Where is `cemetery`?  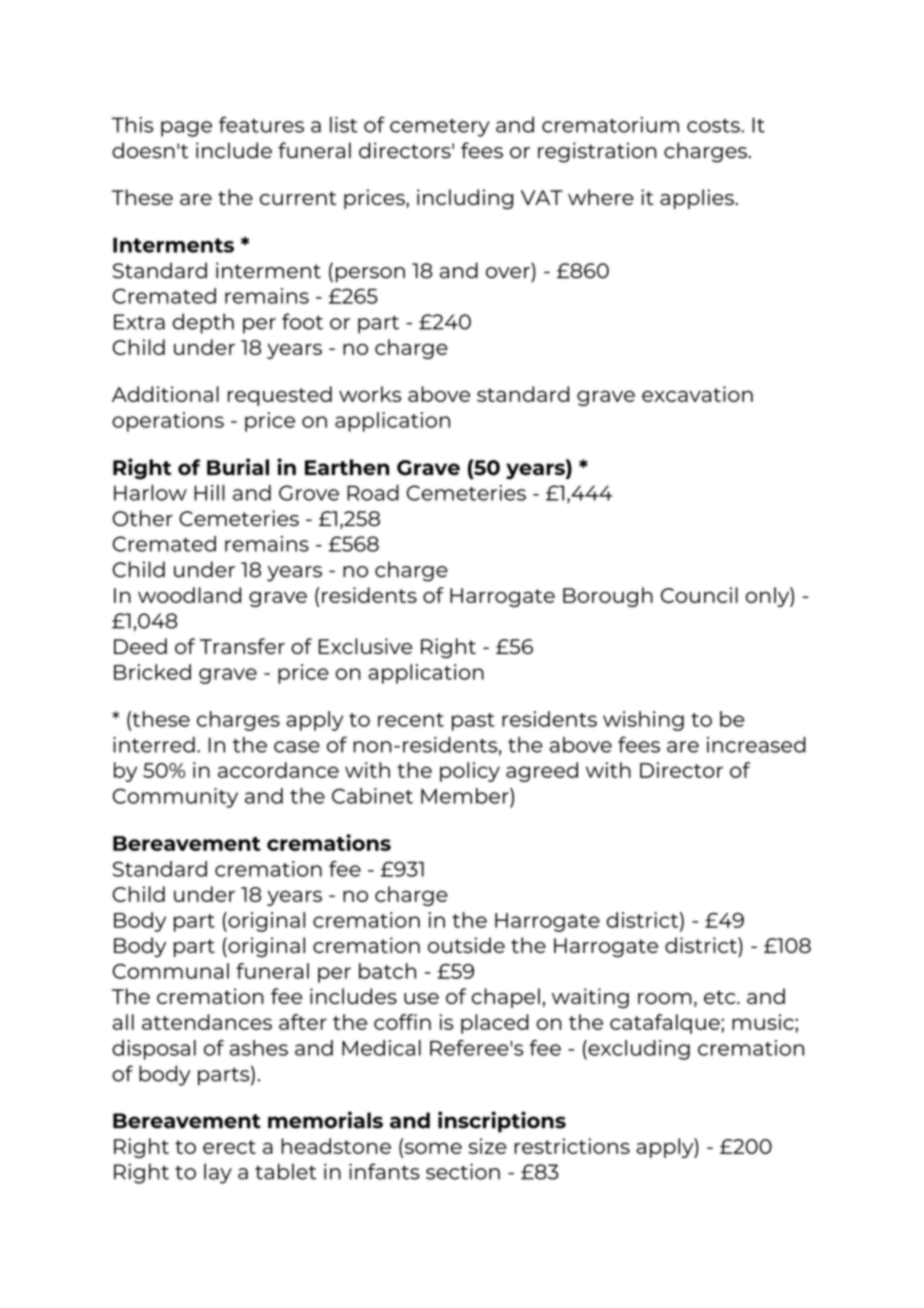 cemetery is located at coordinates (440, 128).
